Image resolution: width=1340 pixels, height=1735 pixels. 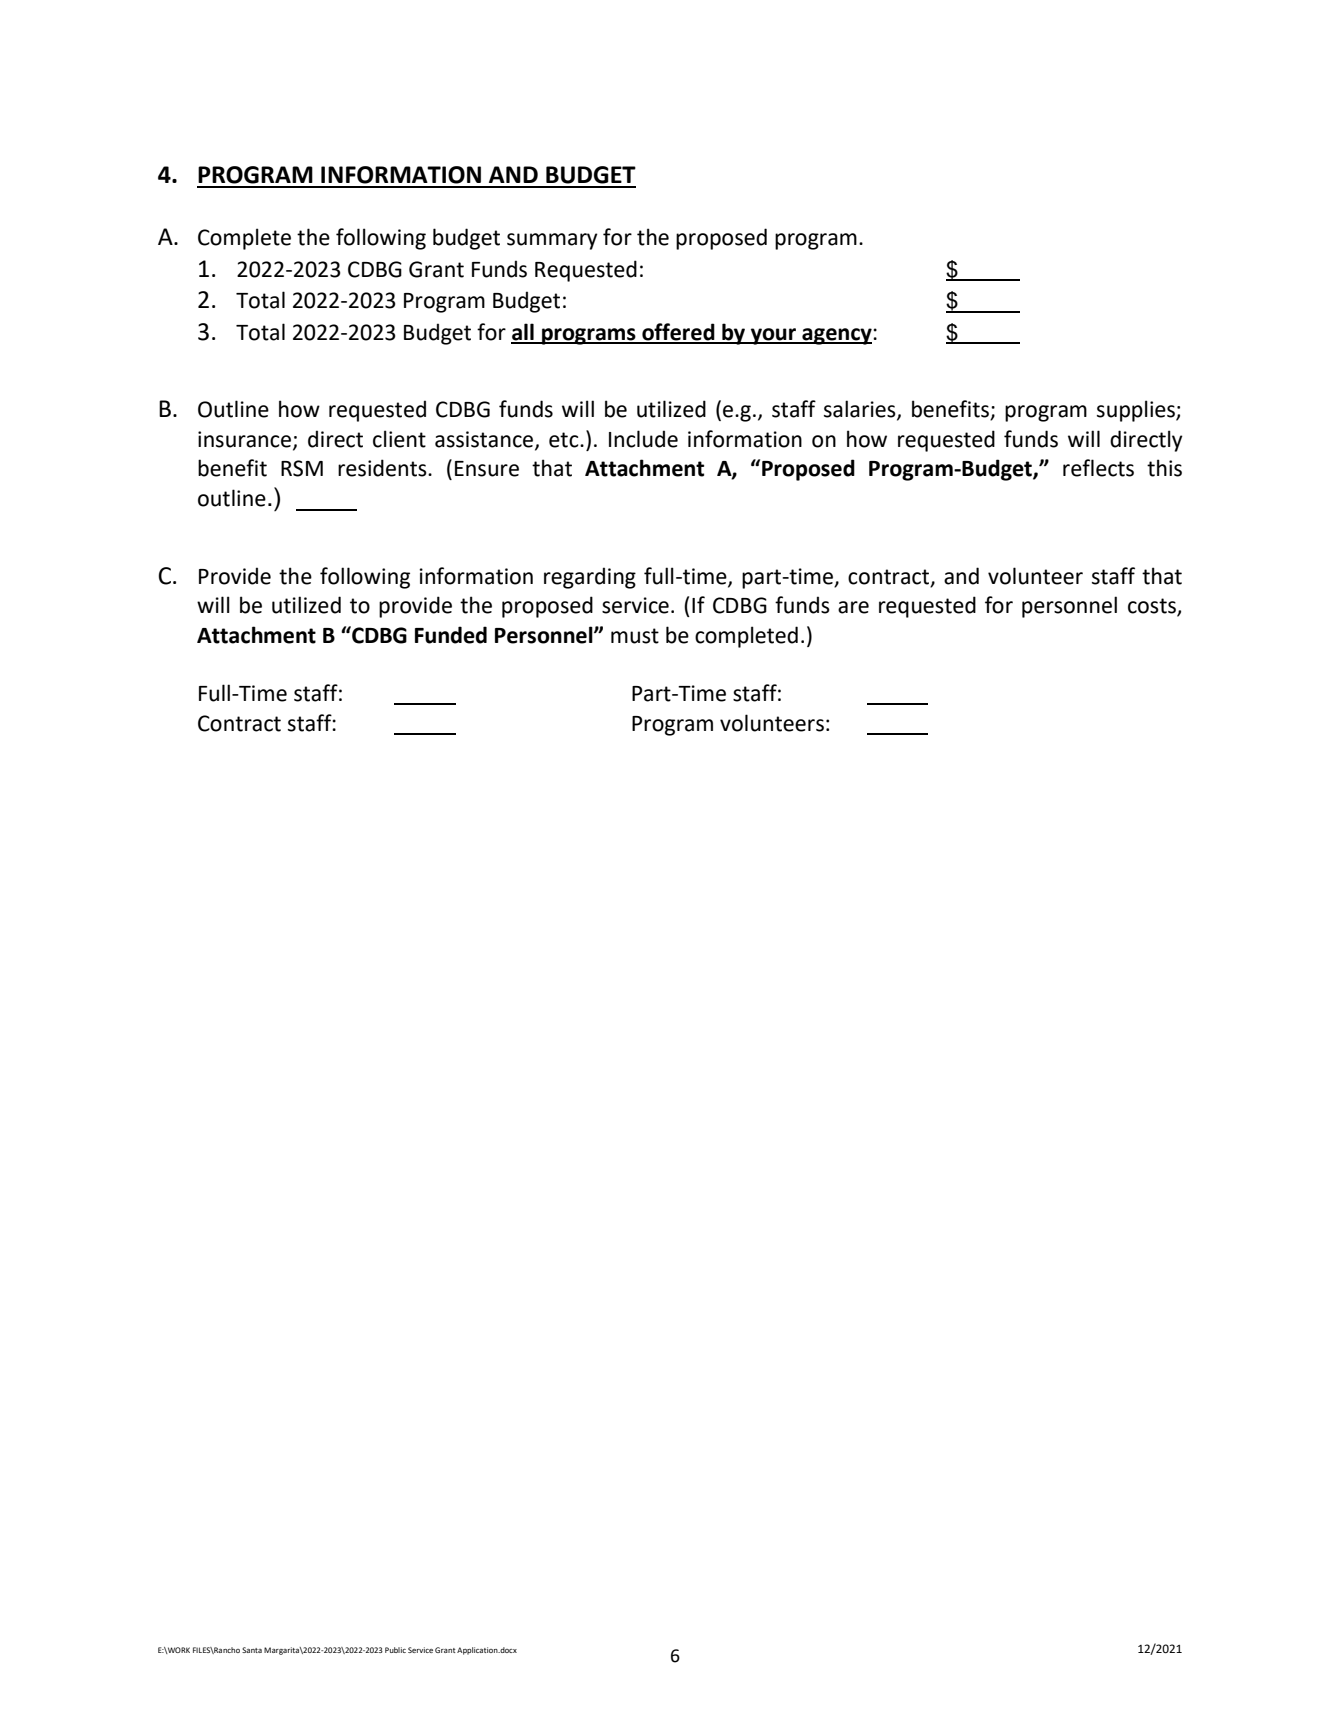 What do you see at coordinates (451, 635) in the screenshot?
I see `Funded` at bounding box center [451, 635].
